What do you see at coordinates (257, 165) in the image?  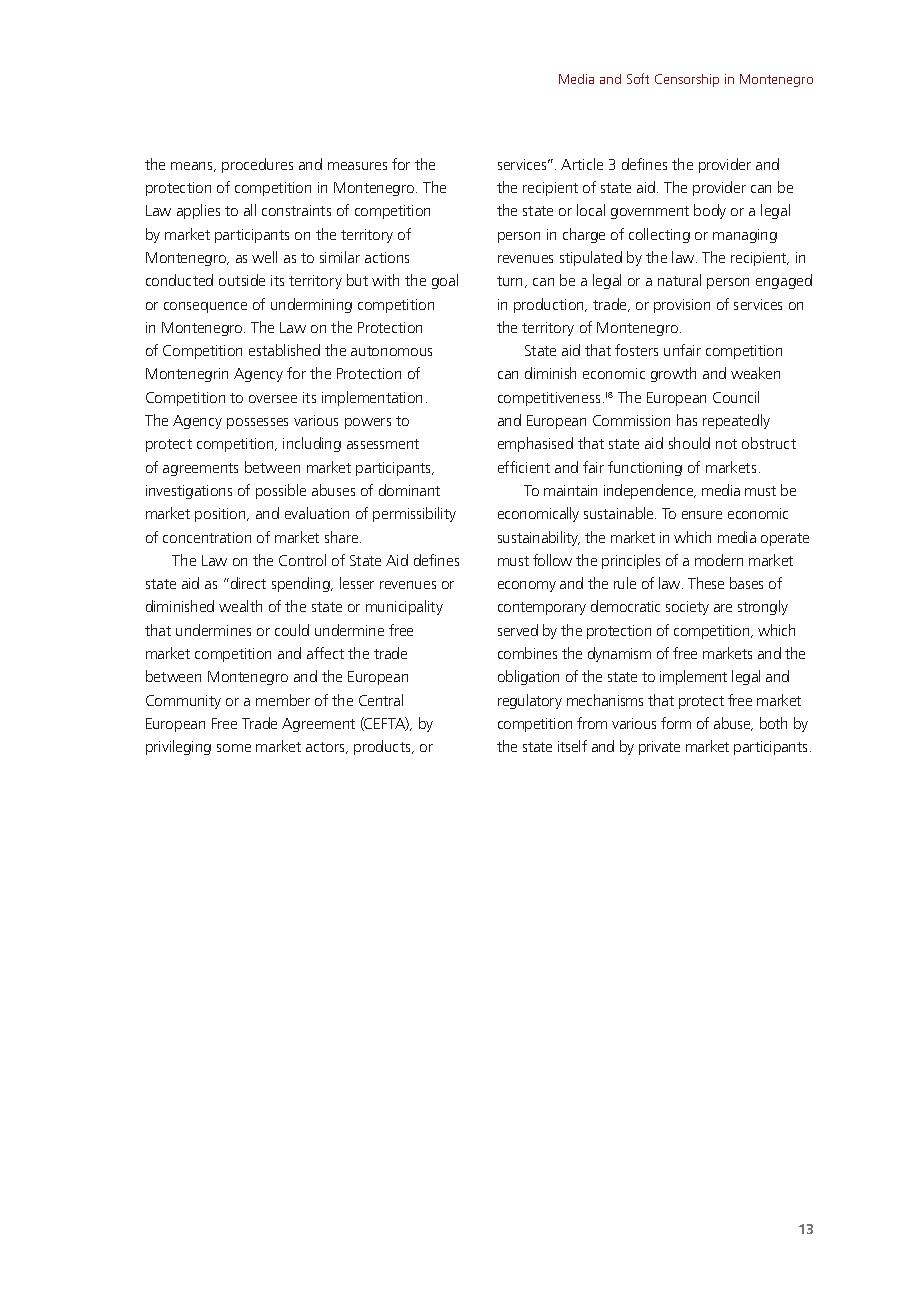 I see `procedures` at bounding box center [257, 165].
